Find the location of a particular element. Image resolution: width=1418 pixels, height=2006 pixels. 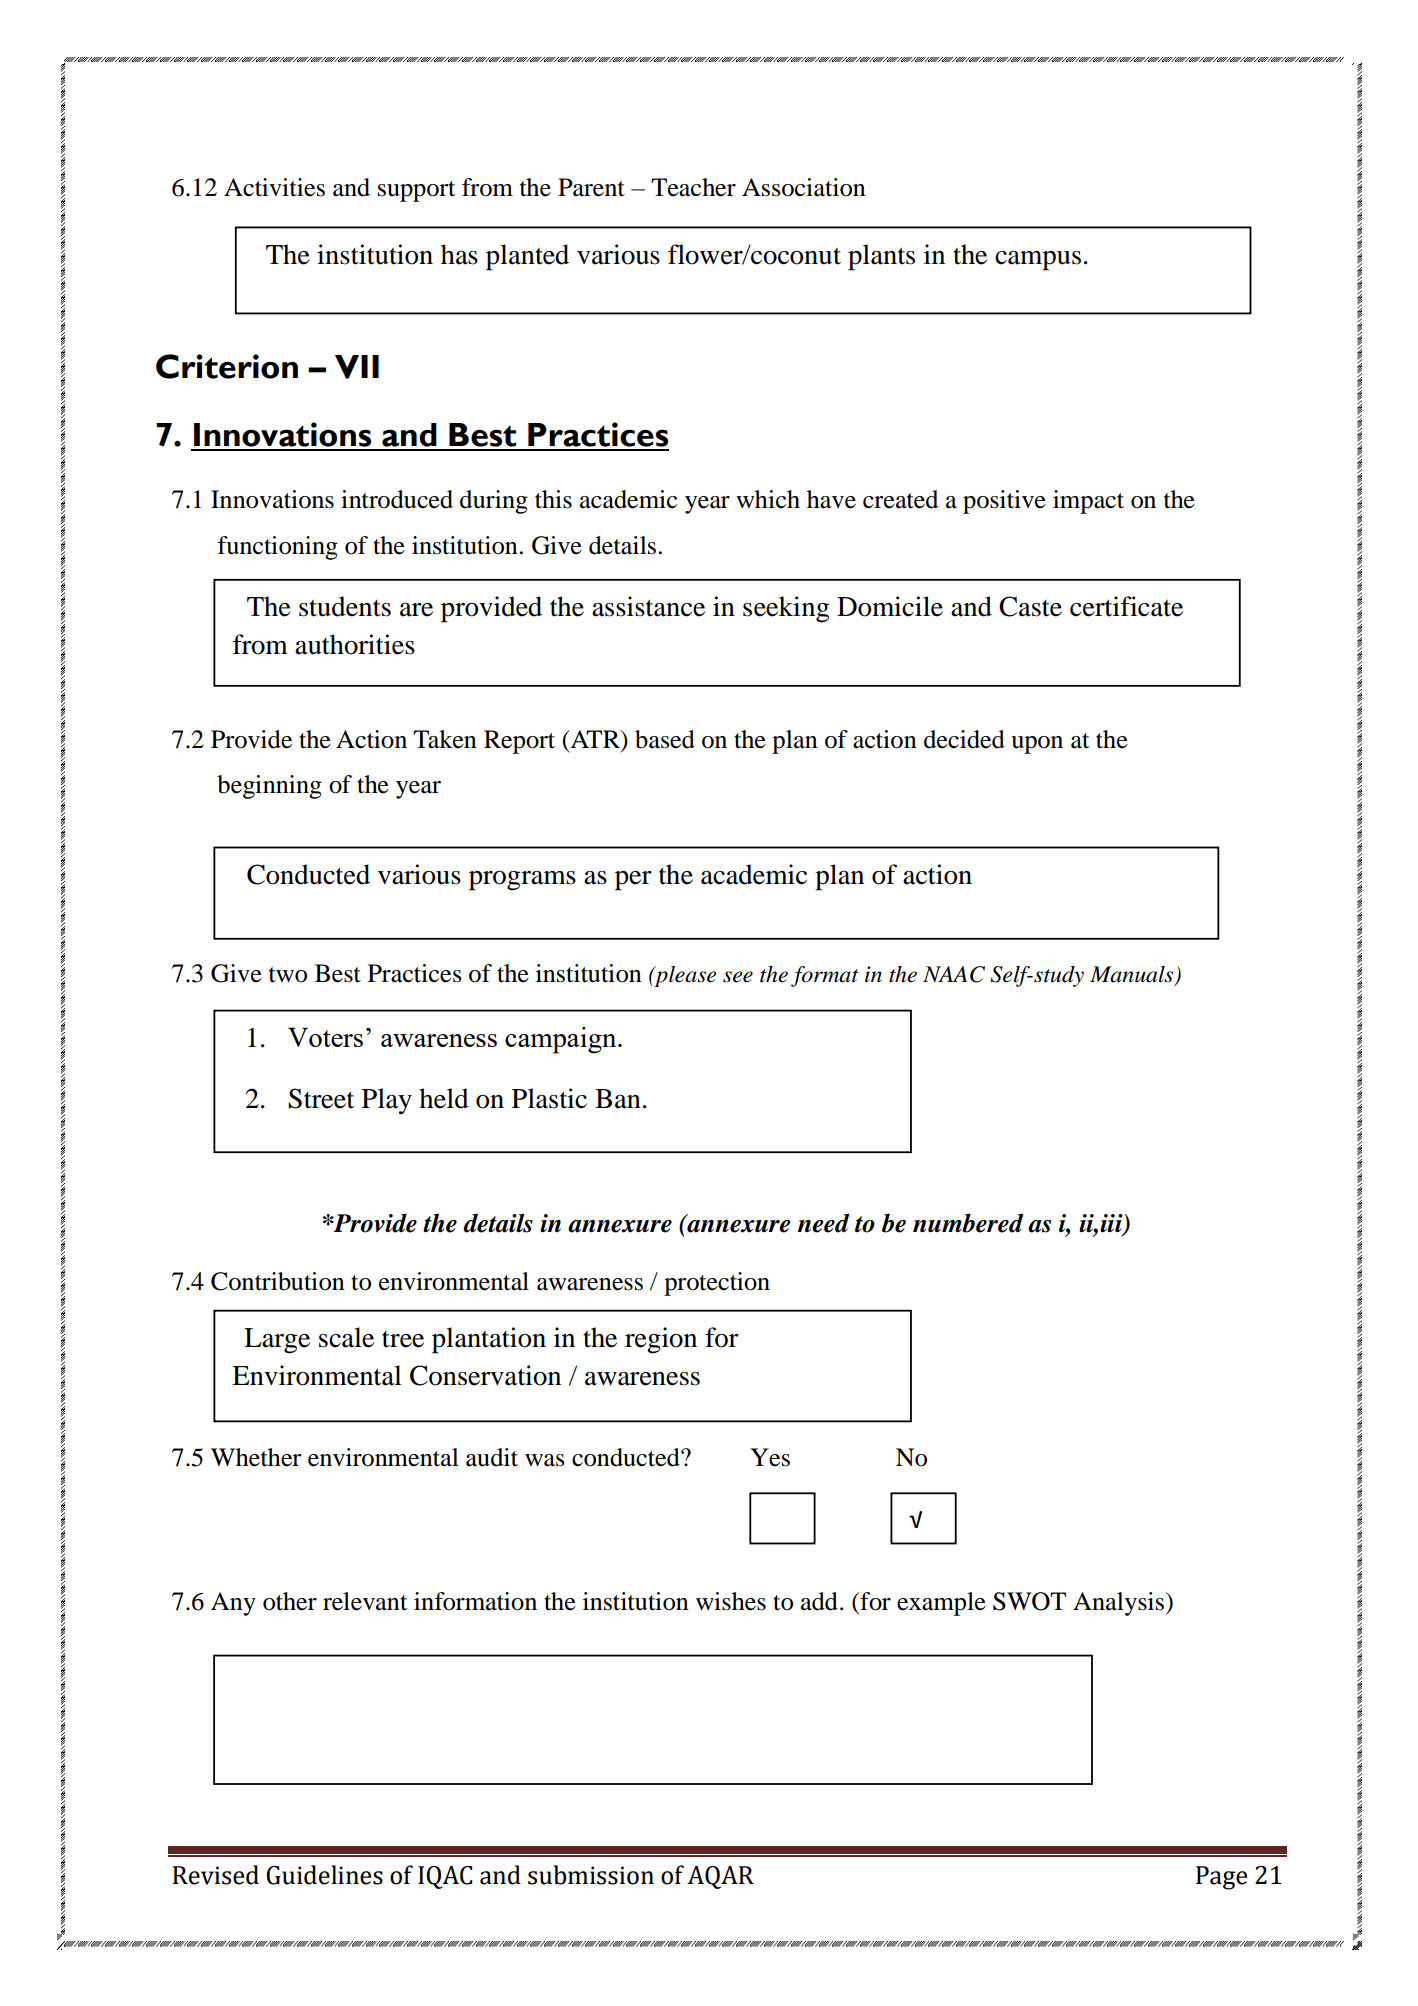

Guidelines is located at coordinates (324, 1875).
